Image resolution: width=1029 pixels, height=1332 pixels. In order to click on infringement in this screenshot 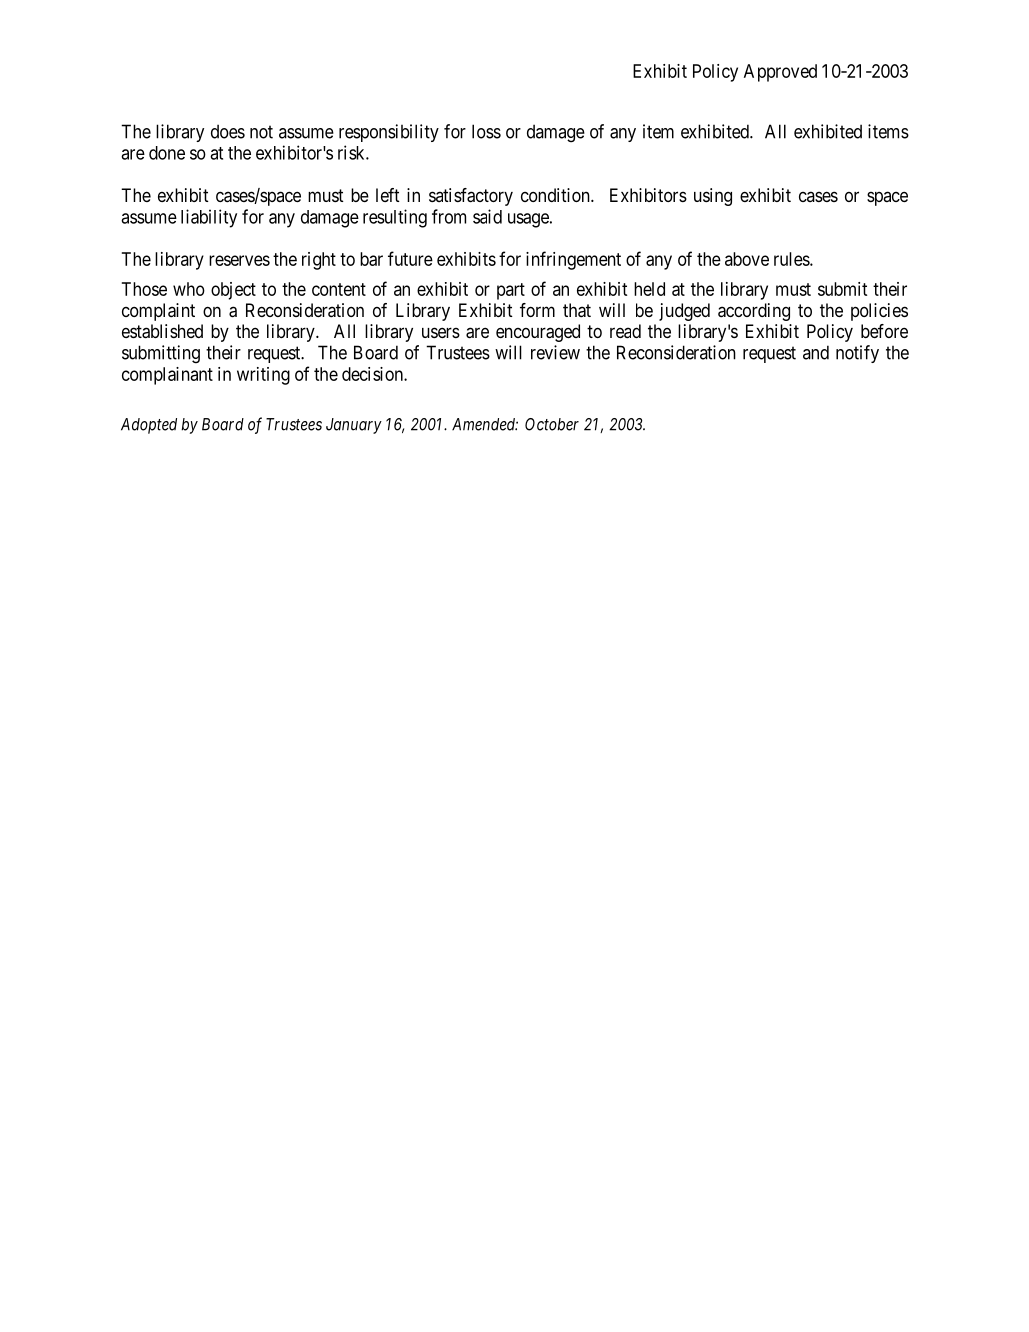, I will do `click(573, 260)`.
